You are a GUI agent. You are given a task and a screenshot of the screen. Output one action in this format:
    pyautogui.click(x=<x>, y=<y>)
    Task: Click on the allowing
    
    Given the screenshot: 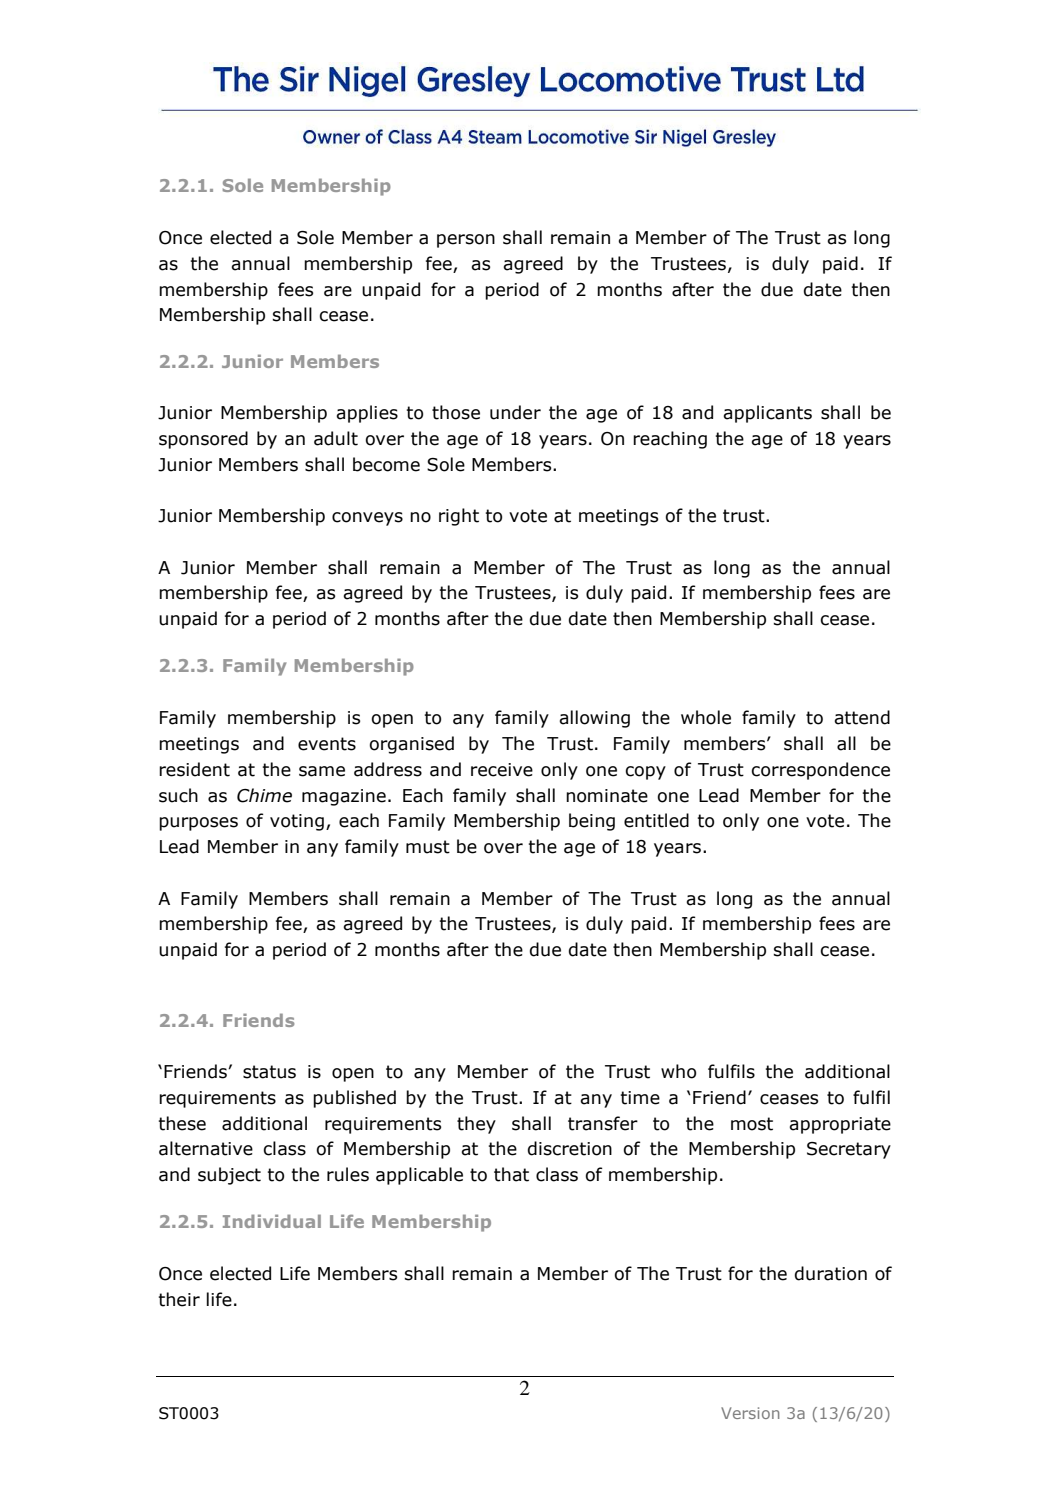 What is the action you would take?
    pyautogui.click(x=594, y=719)
